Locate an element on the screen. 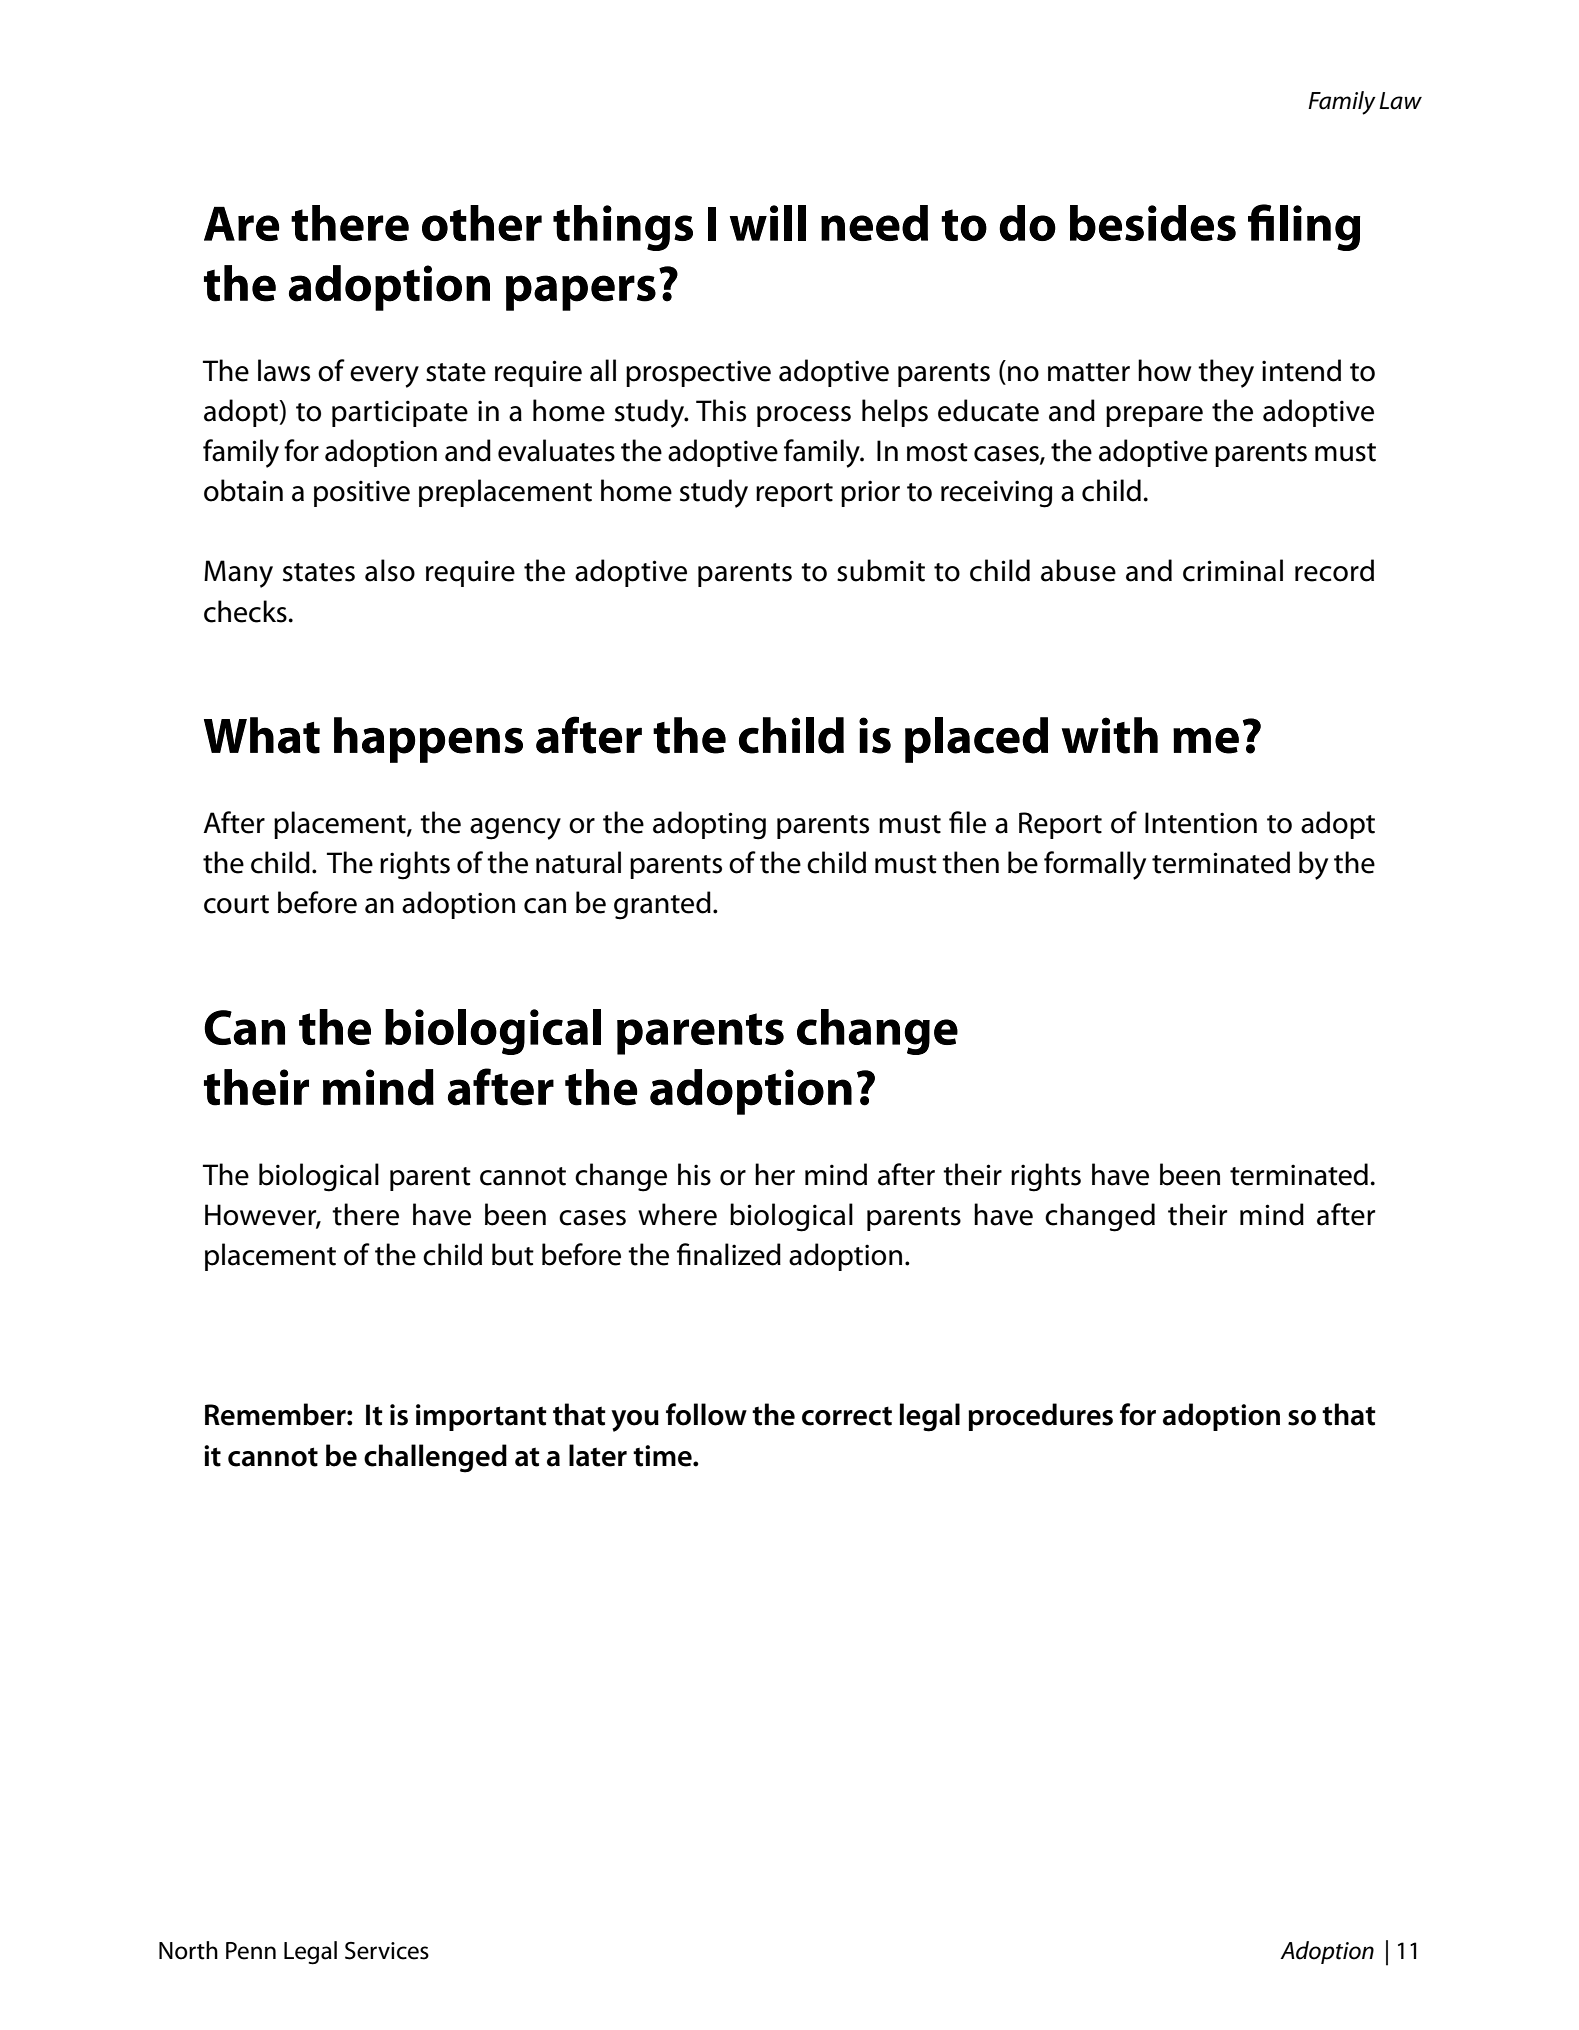  correct is located at coordinates (847, 1416).
